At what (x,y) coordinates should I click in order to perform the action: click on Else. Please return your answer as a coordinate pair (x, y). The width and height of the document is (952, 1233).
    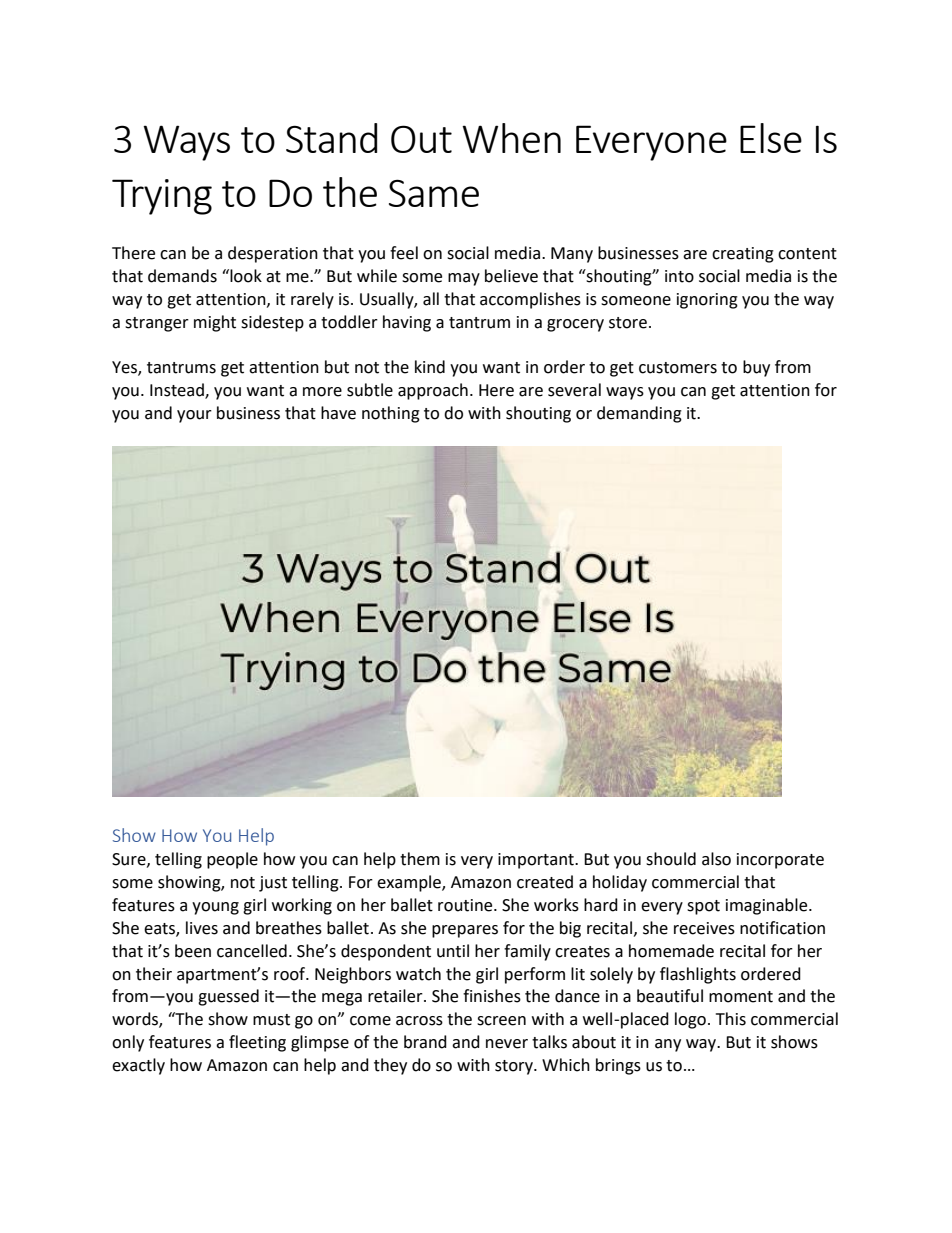
    Looking at the image, I should click on (771, 138).
